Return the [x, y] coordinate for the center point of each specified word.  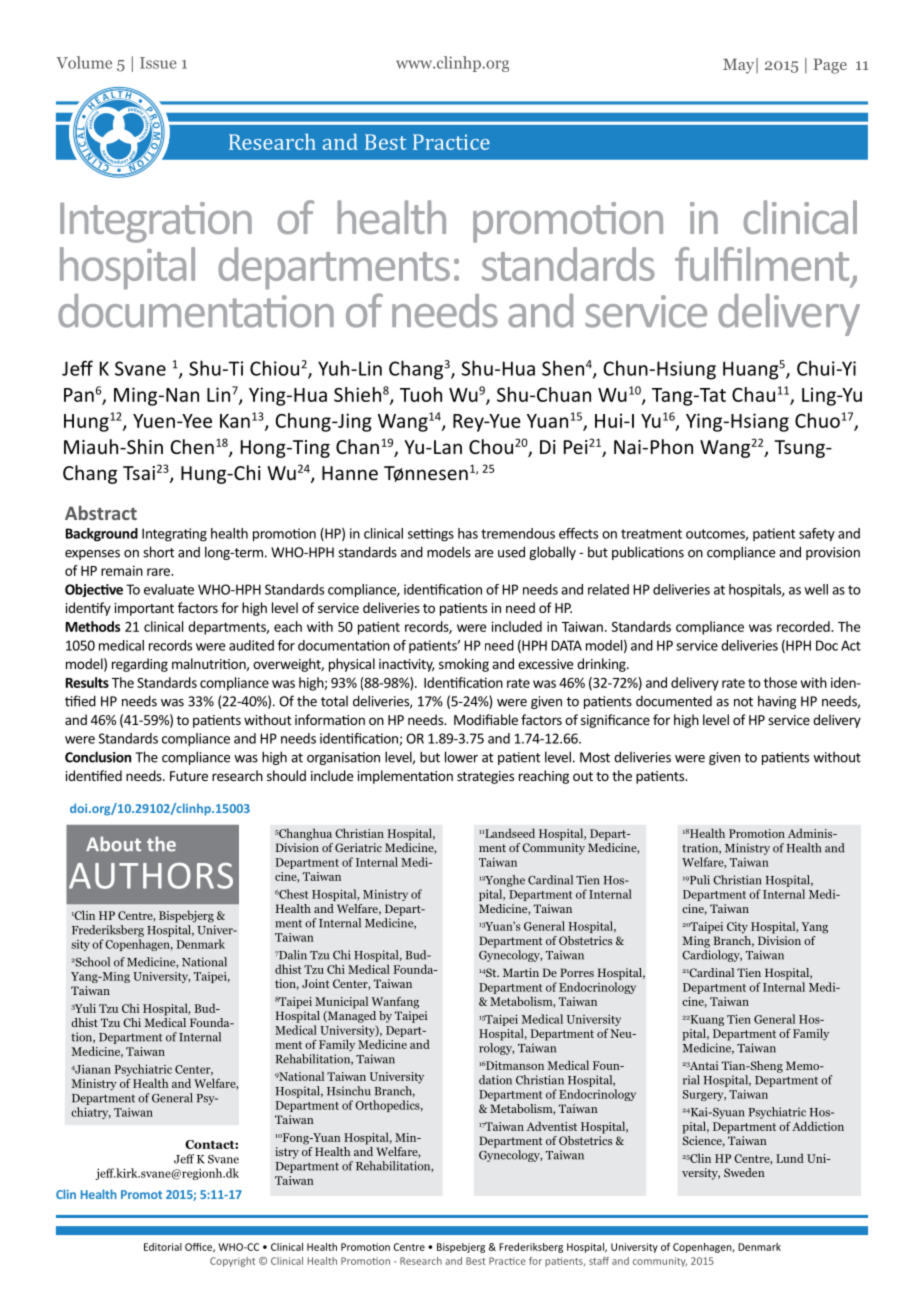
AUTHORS [151, 876]
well [816, 589]
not [743, 702]
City [737, 928]
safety [817, 535]
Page [830, 66]
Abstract [101, 513]
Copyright [232, 1262]
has [468, 533]
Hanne [350, 473]
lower [461, 757]
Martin [521, 972]
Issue [158, 63]
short [158, 552]
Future [189, 776]
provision [833, 553]
